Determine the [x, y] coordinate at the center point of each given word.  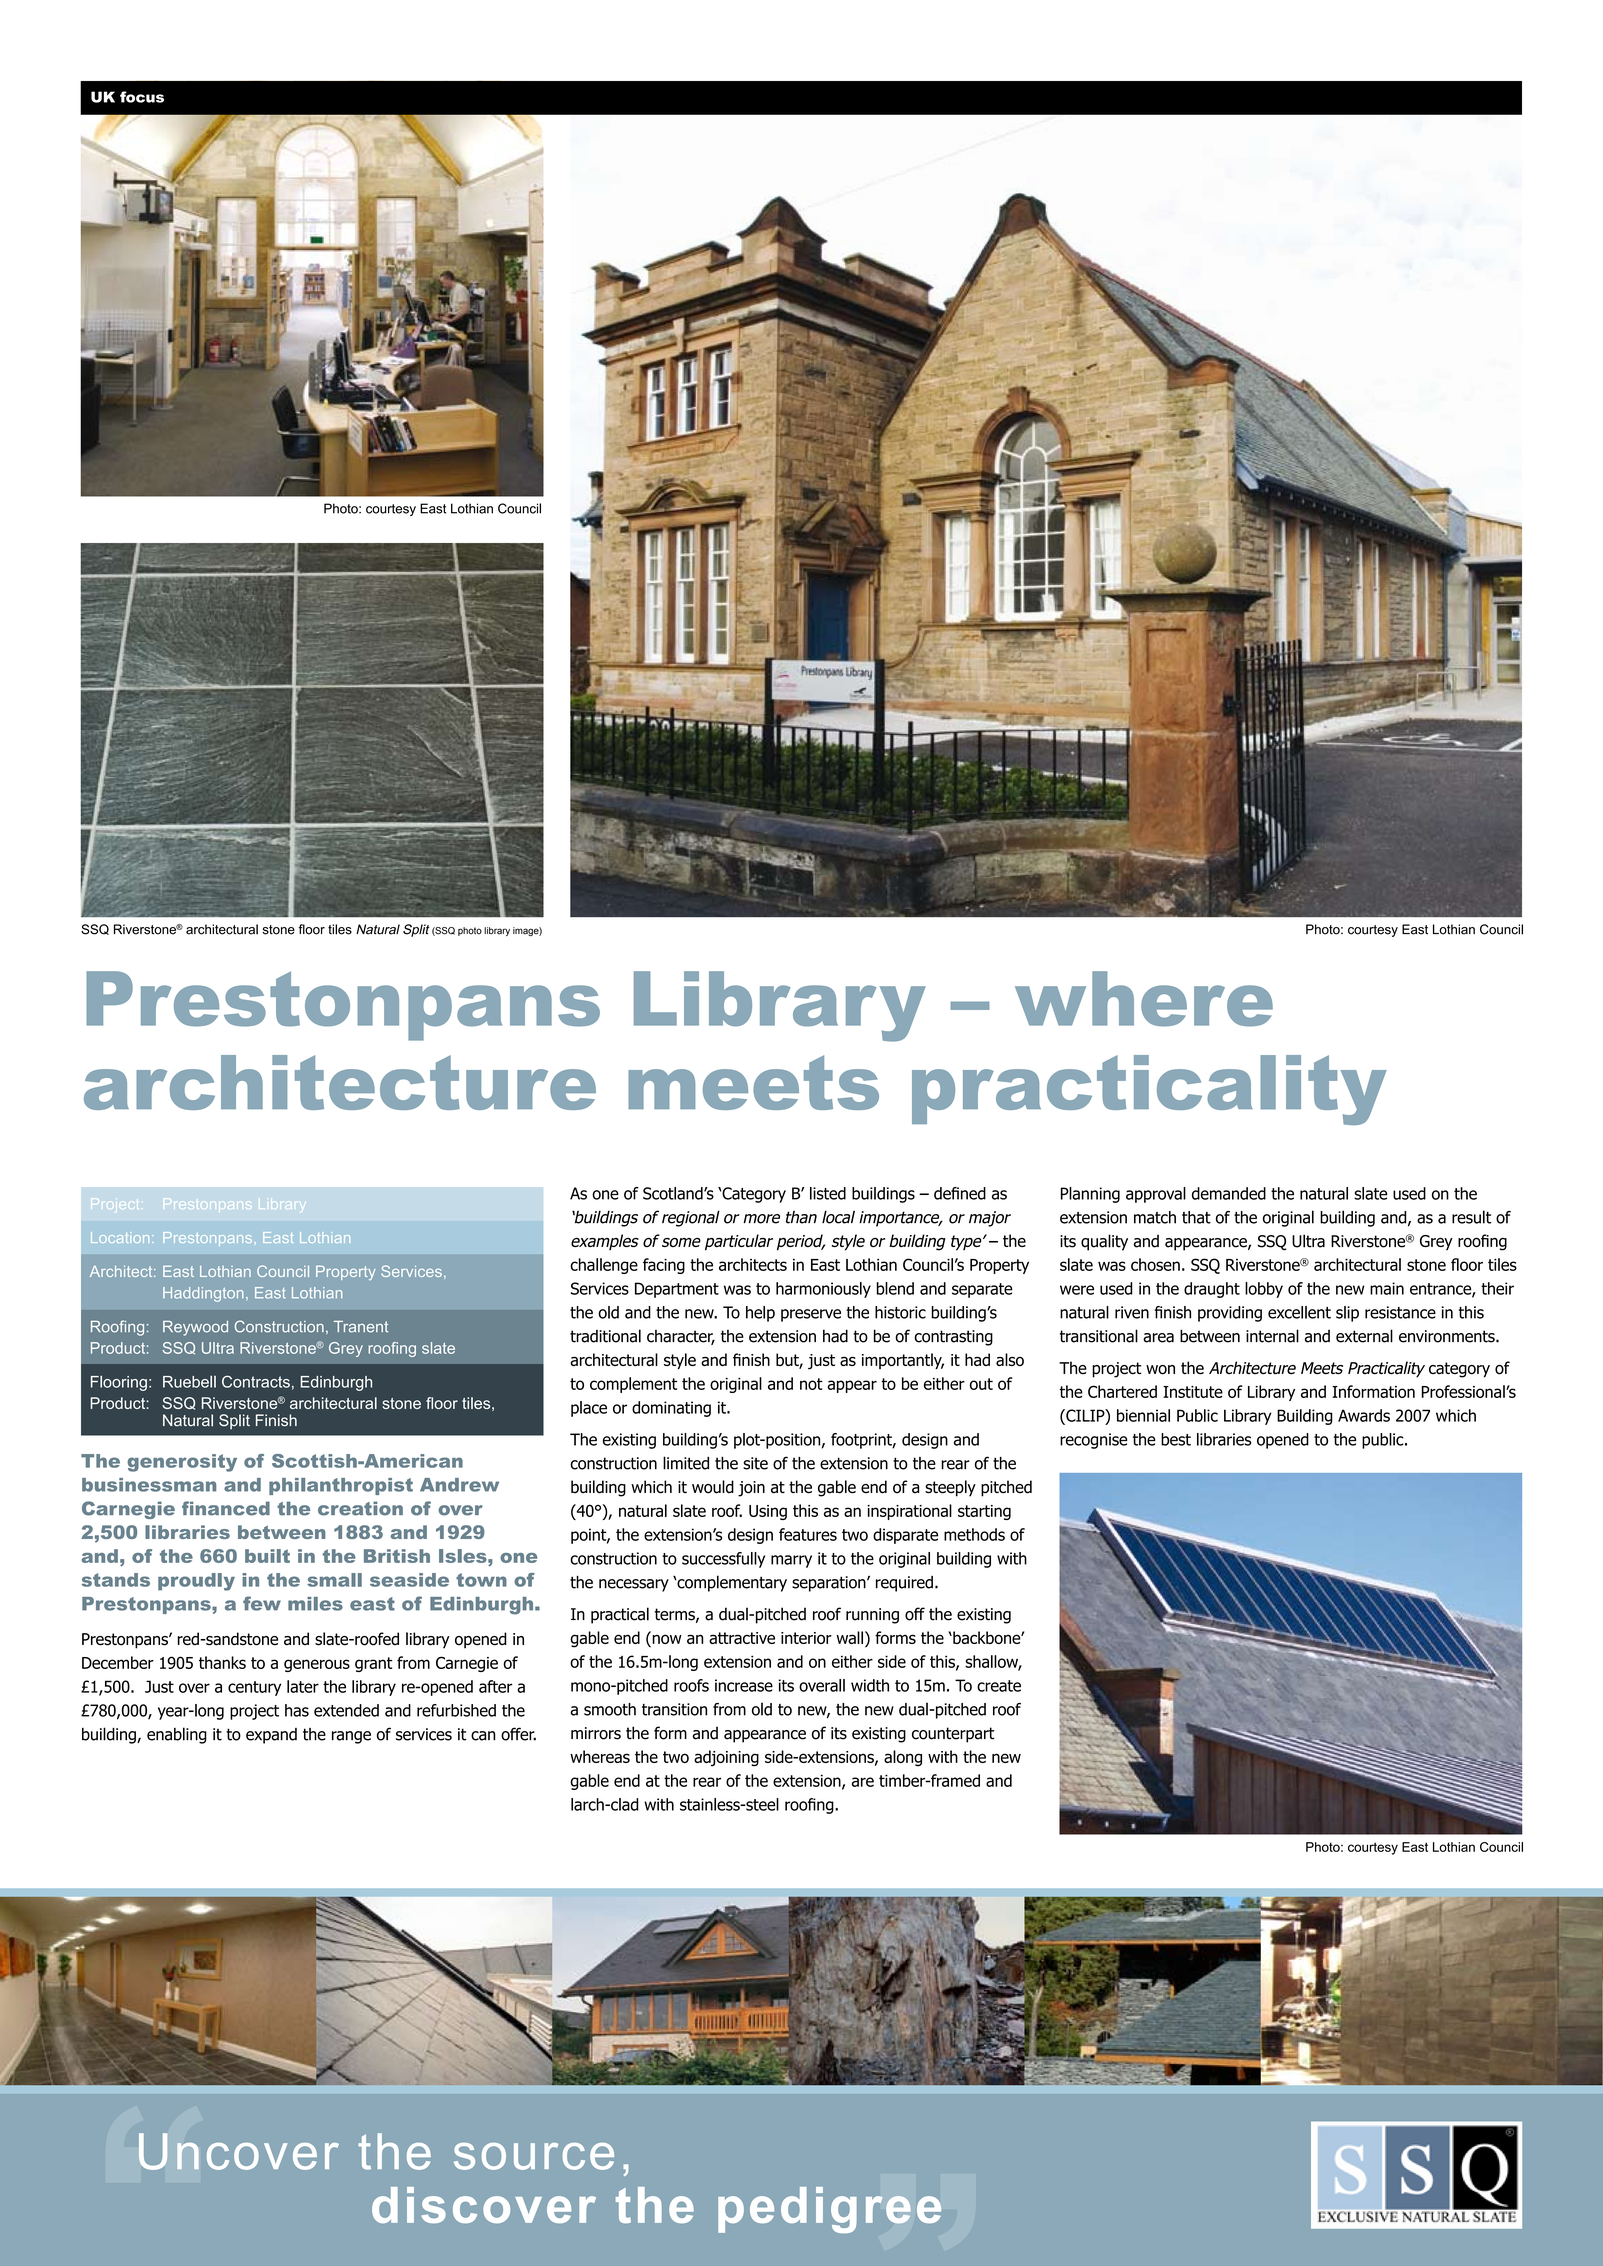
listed [828, 1193]
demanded [1229, 1193]
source [534, 2156]
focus [142, 97]
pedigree [829, 2210]
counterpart [953, 1735]
